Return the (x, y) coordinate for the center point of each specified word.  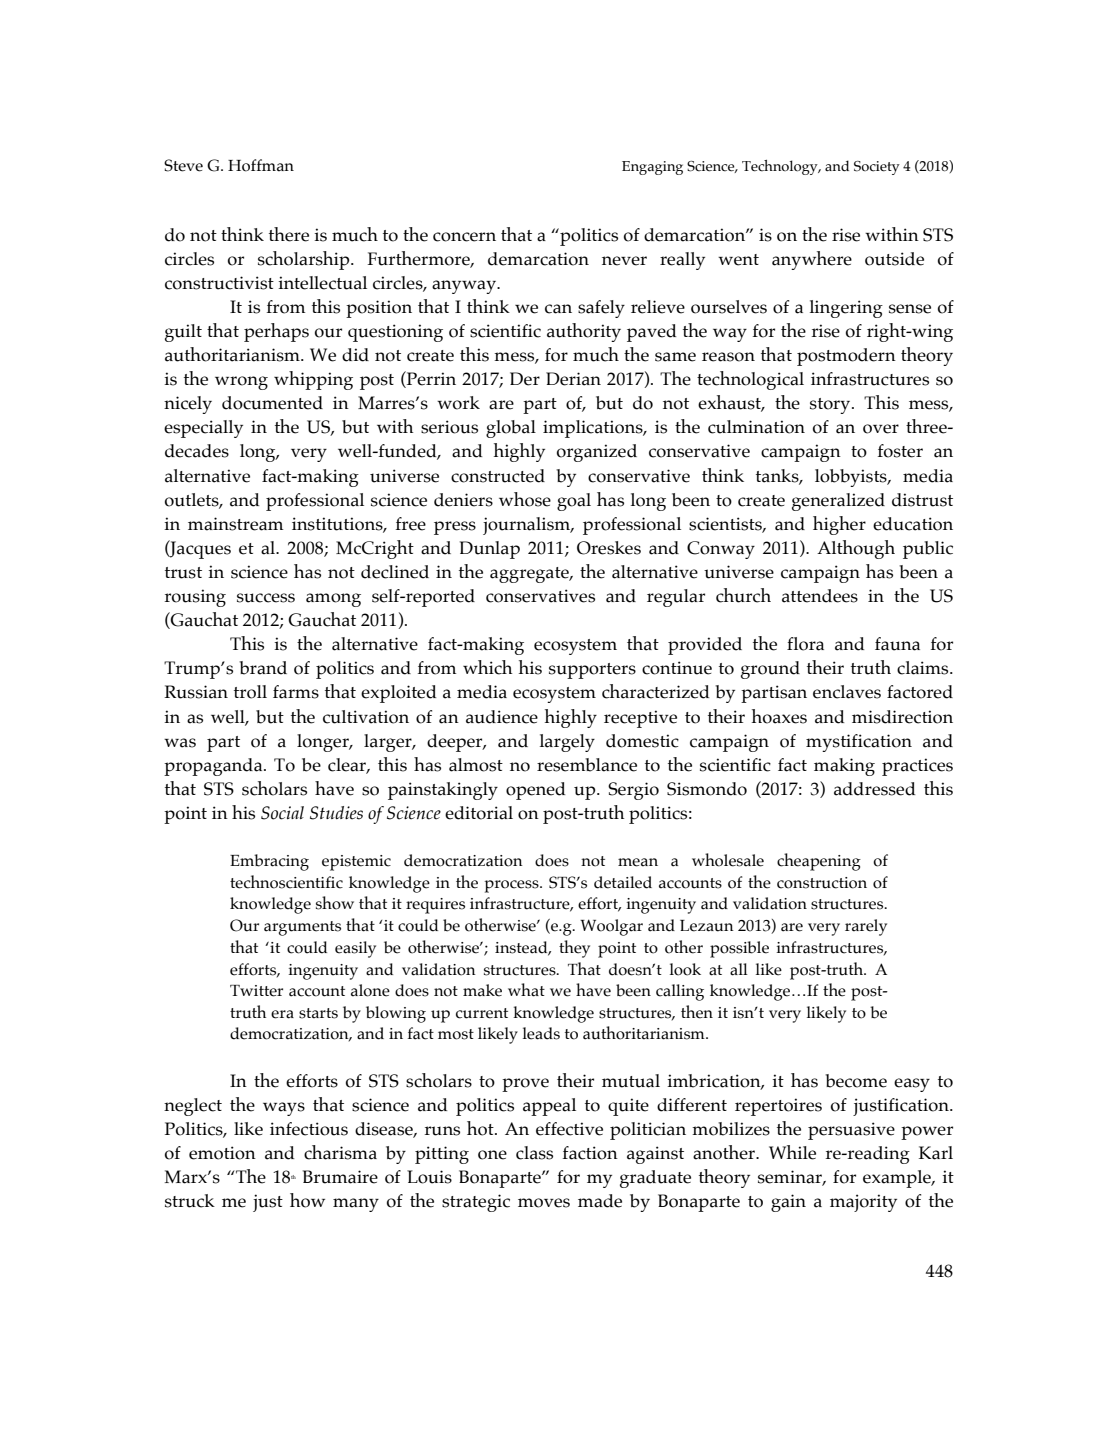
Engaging (652, 168)
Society (877, 168)
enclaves (847, 692)
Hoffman (261, 165)
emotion (222, 1153)
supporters (592, 671)
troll (250, 692)
